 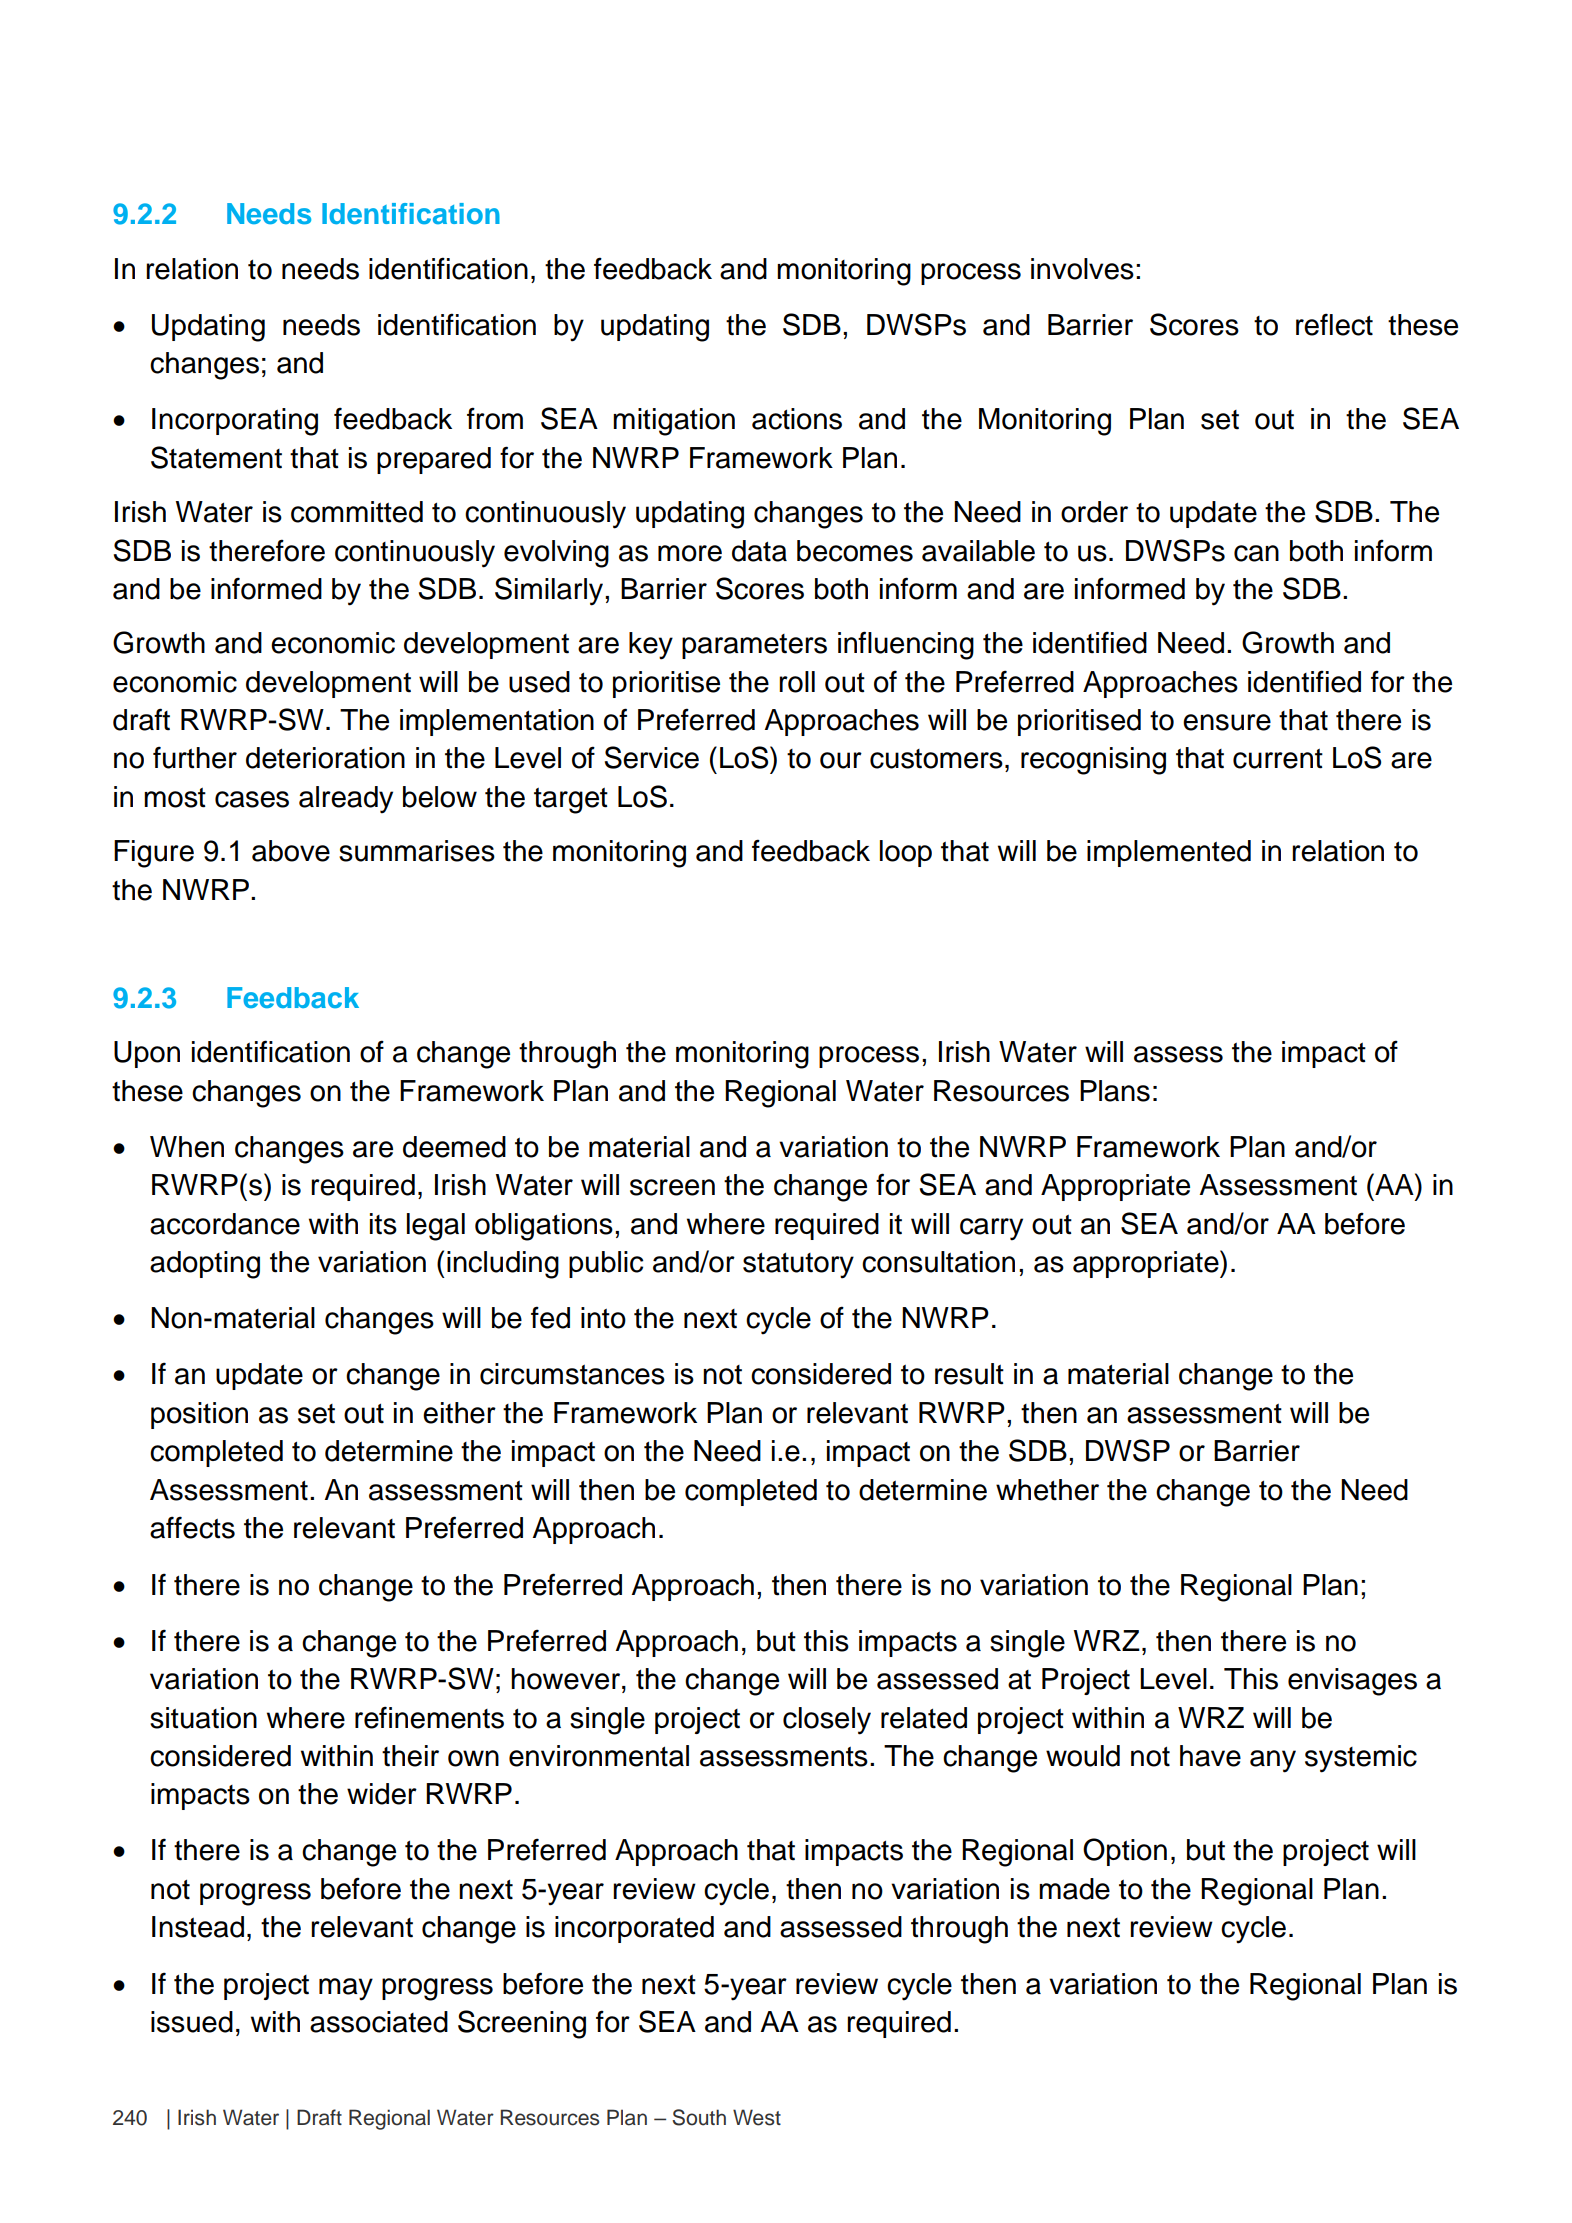 What do you see at coordinates (379, 2022) in the screenshot?
I see `associated` at bounding box center [379, 2022].
